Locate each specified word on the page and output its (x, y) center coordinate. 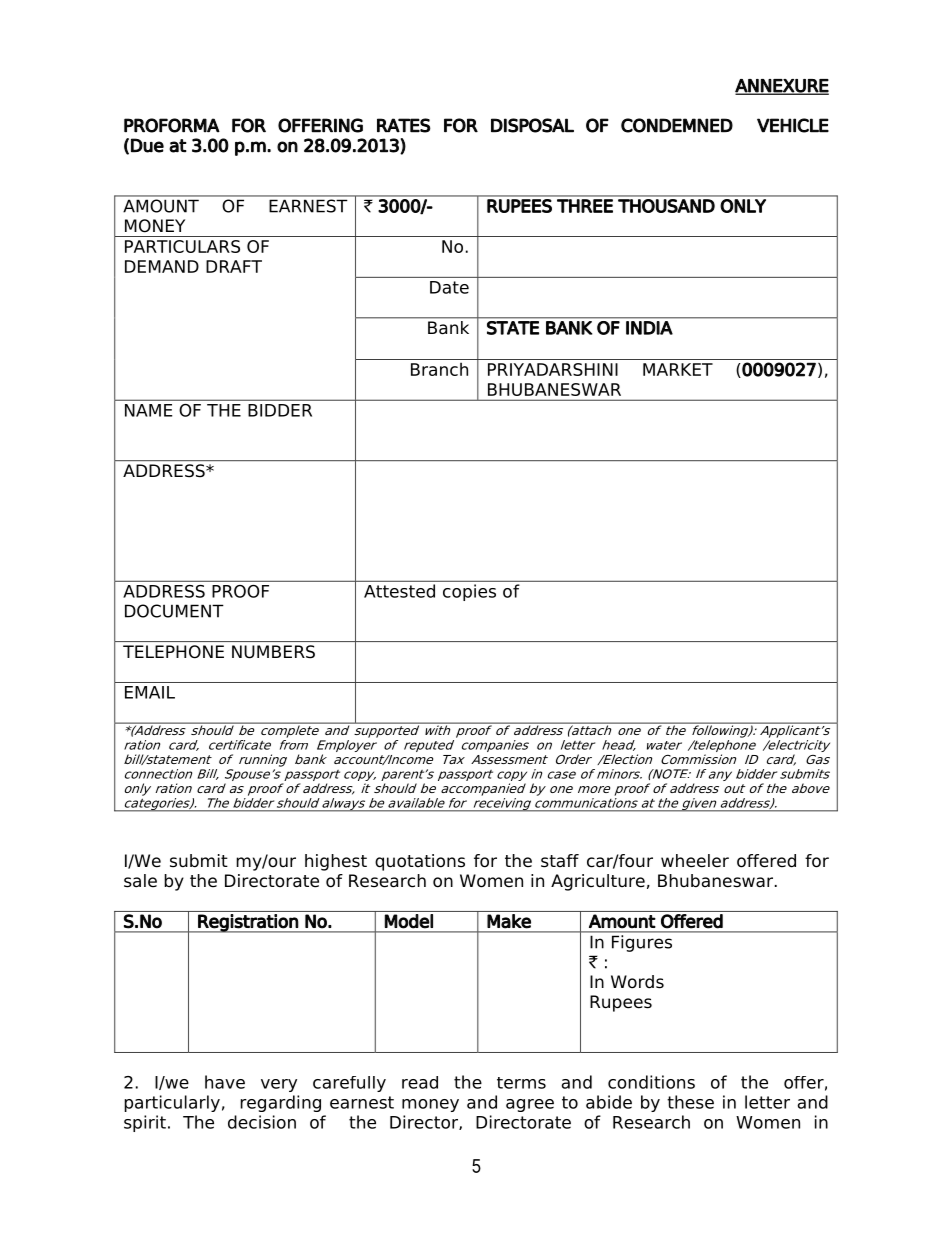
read (420, 1082)
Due (147, 145)
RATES (404, 125)
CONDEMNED (677, 125)
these (690, 1102)
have (225, 1082)
